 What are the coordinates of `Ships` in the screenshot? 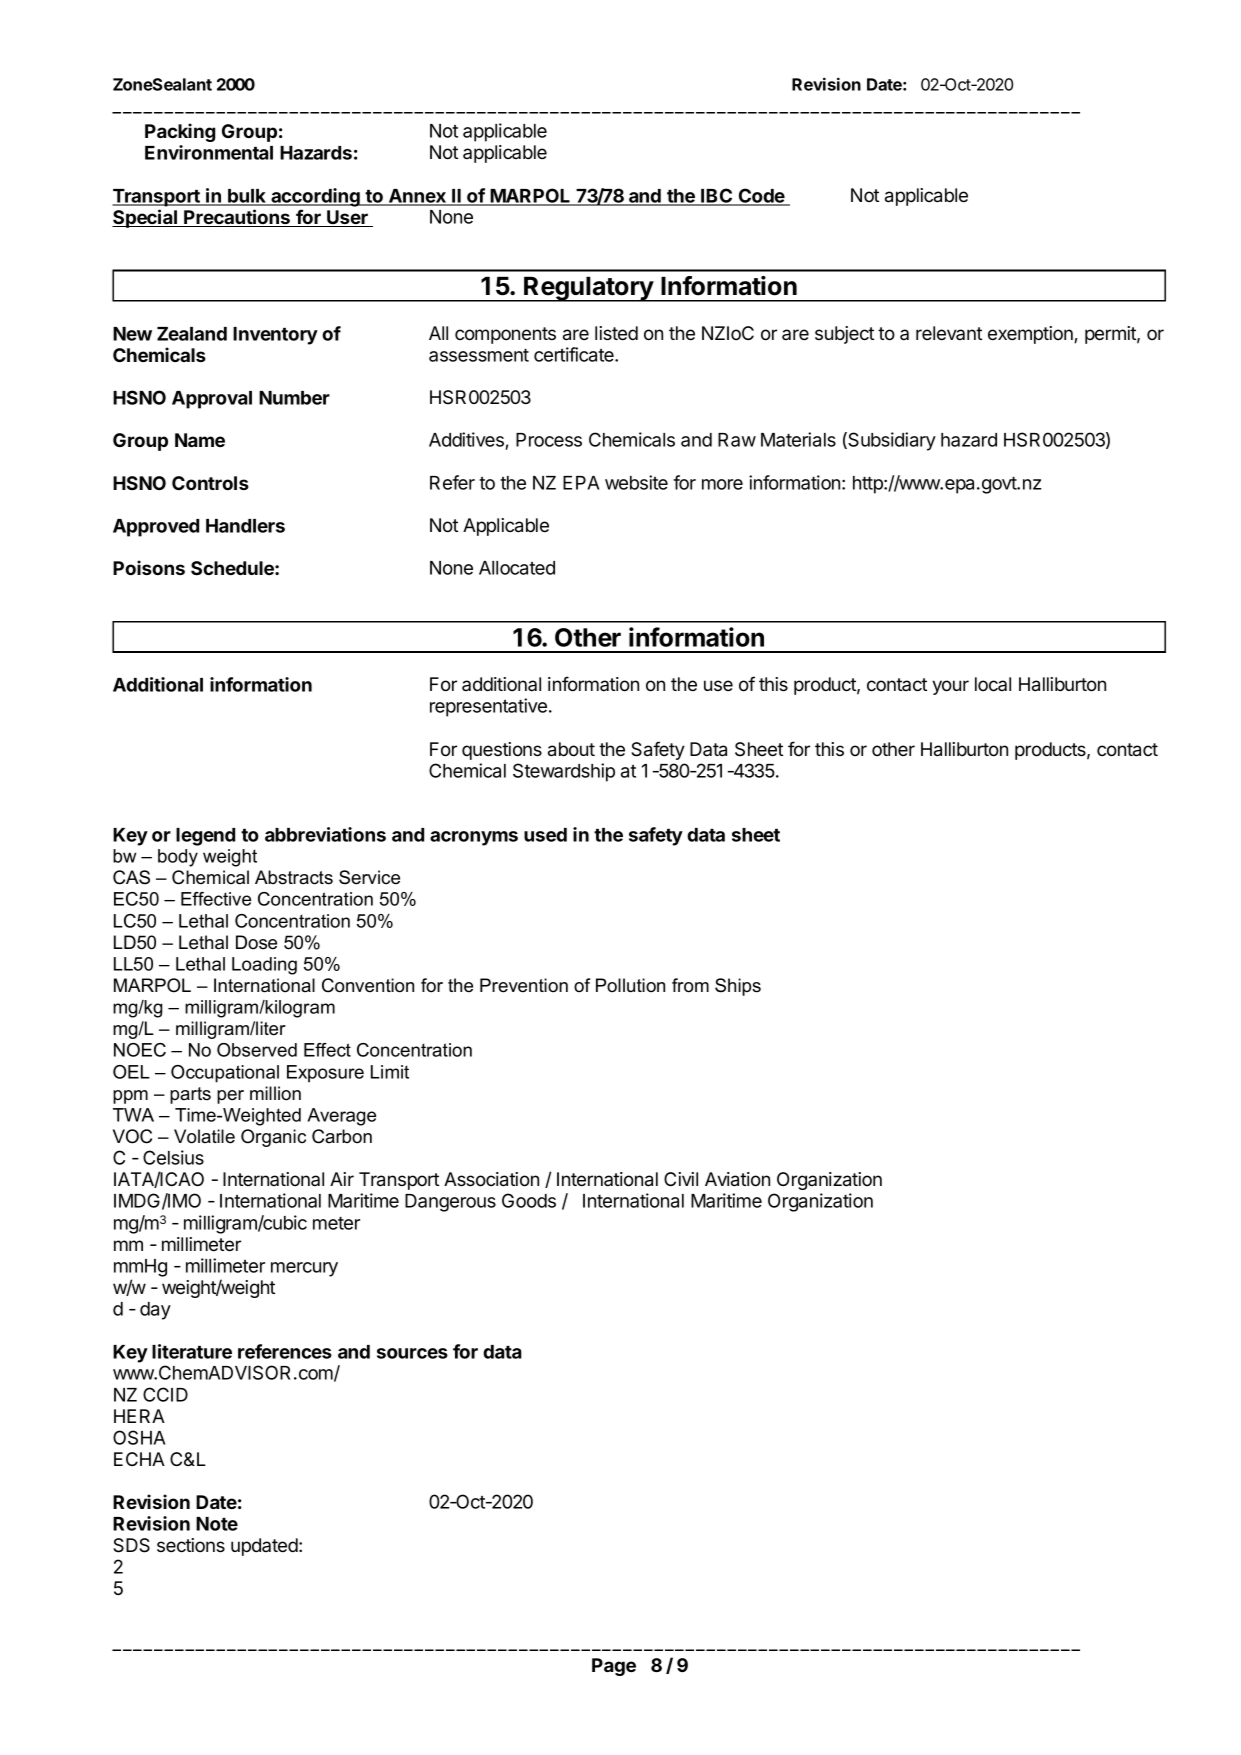 It's located at (738, 987).
